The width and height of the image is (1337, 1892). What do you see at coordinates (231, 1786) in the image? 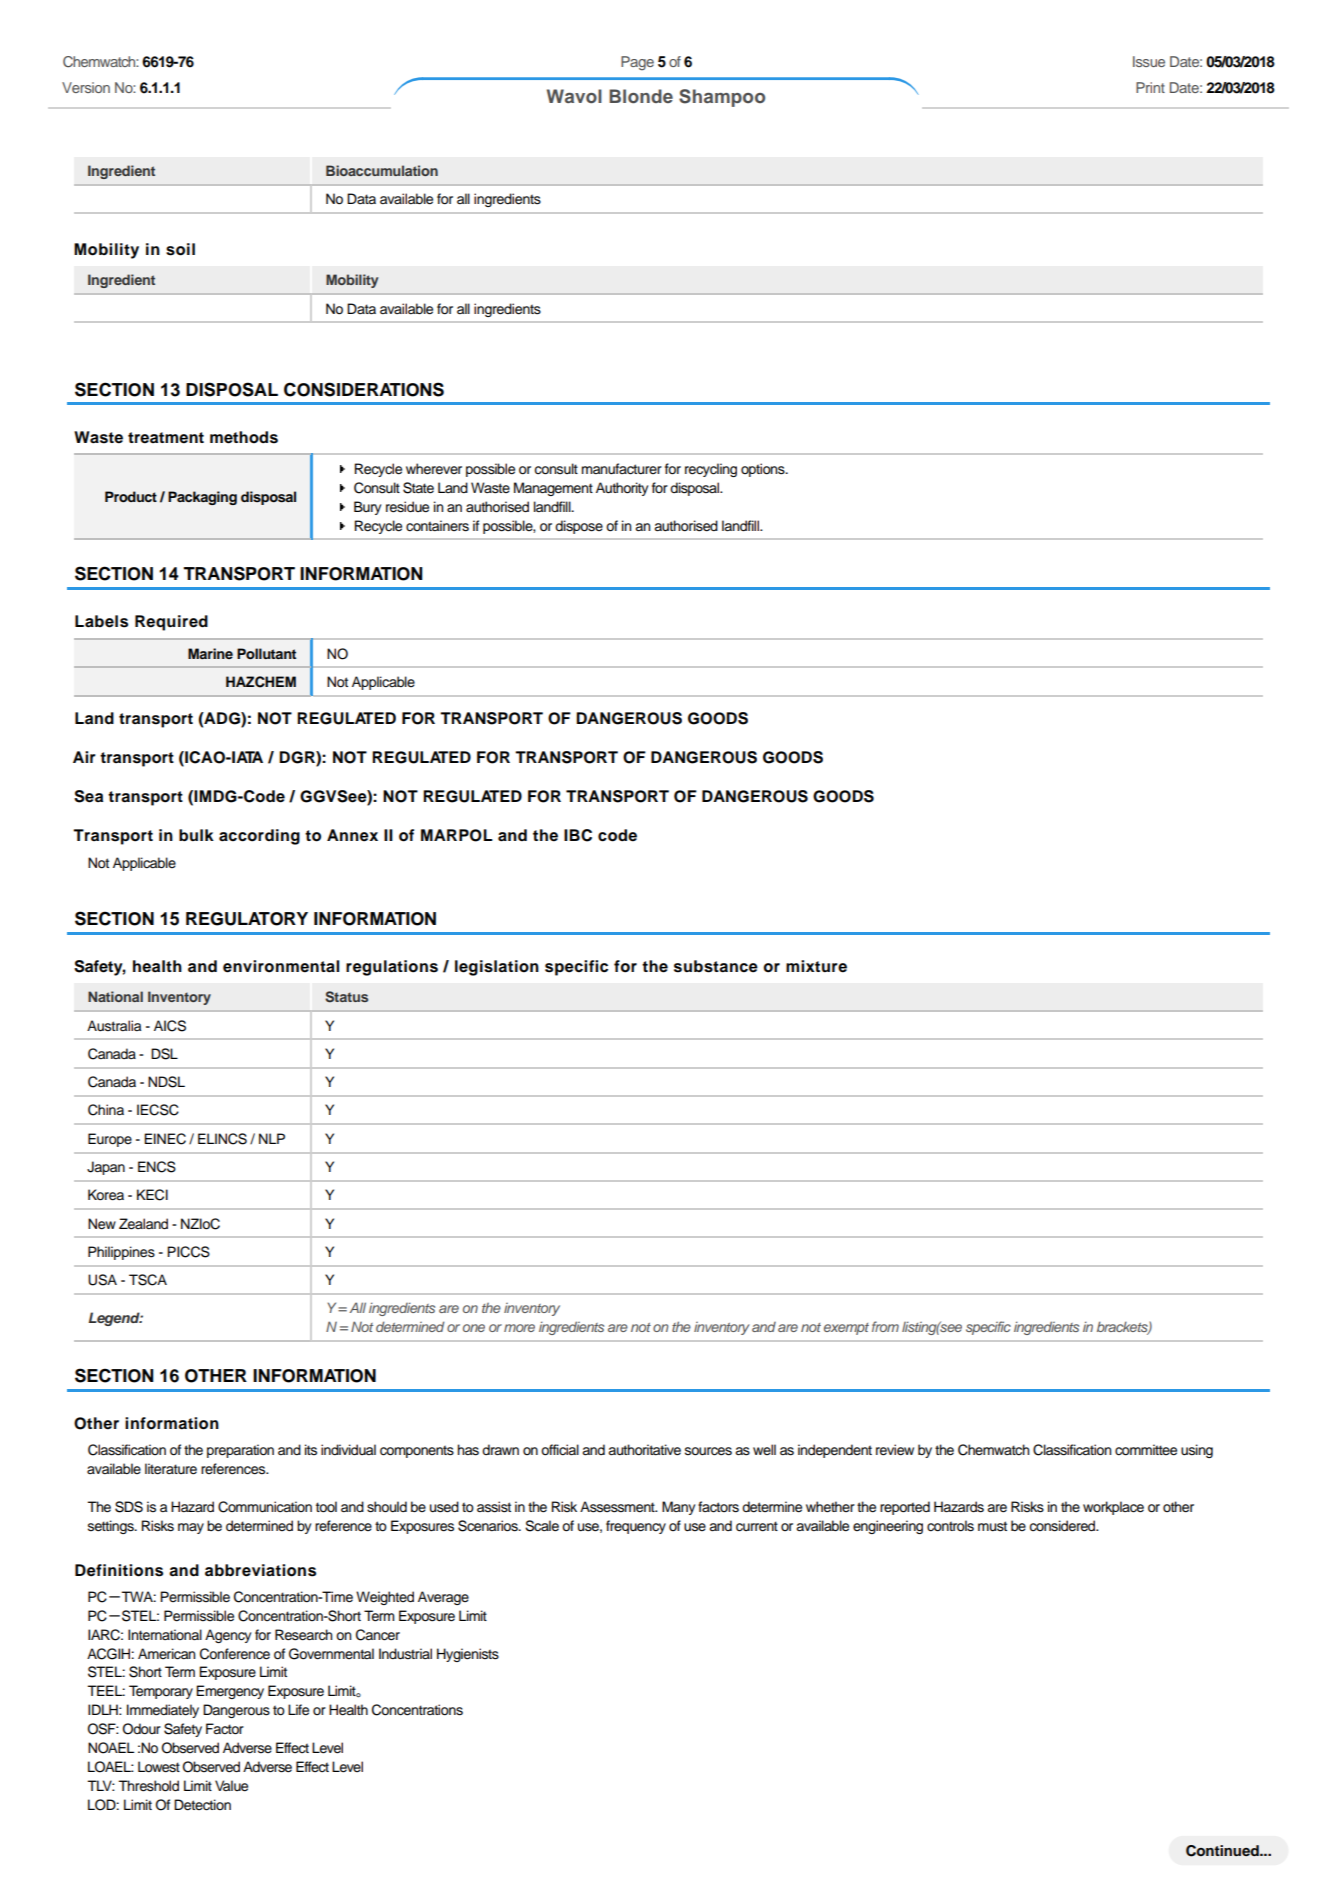
I see `Value` at bounding box center [231, 1786].
